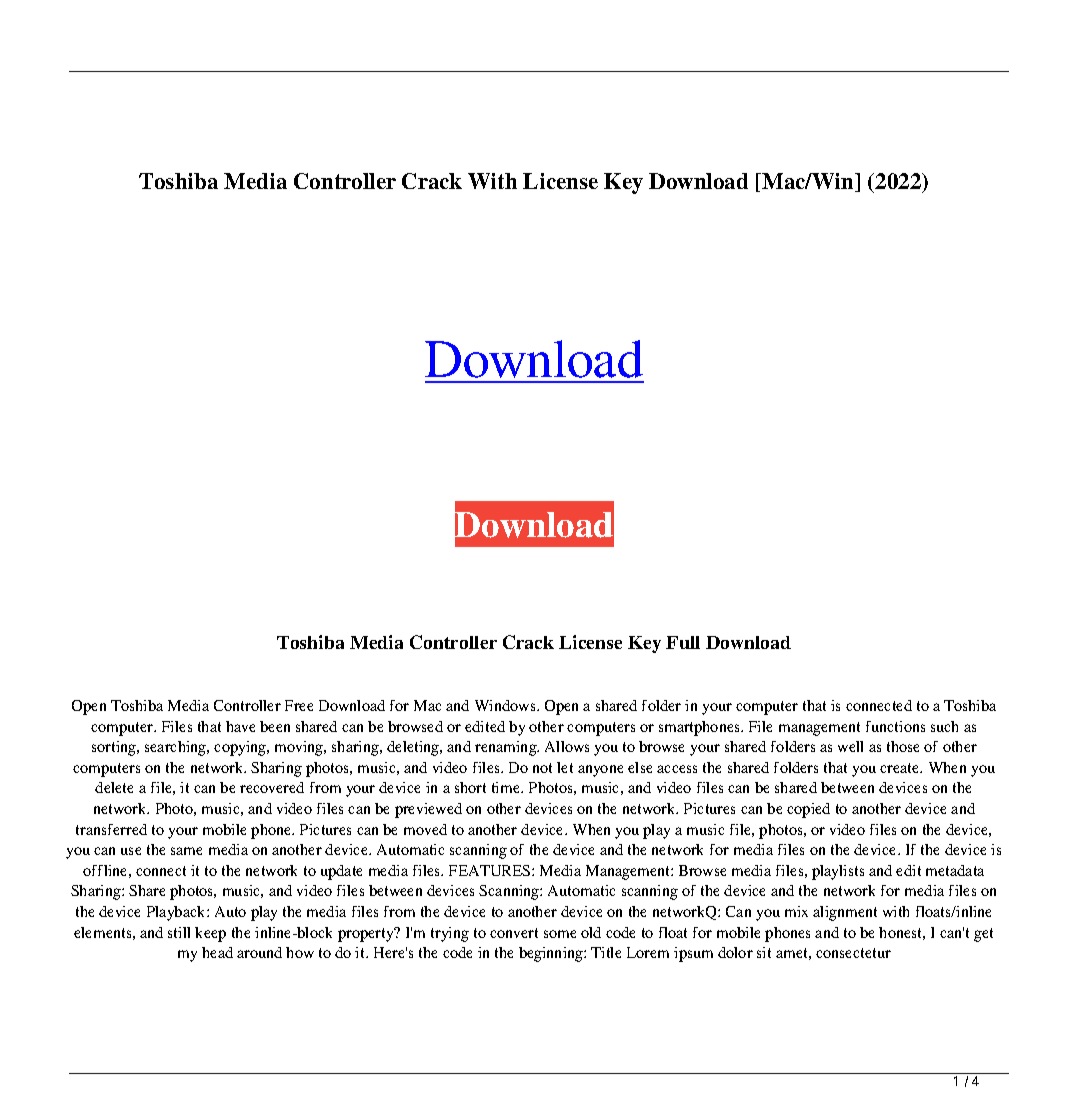  What do you see at coordinates (560, 934) in the screenshot?
I see `some` at bounding box center [560, 934].
